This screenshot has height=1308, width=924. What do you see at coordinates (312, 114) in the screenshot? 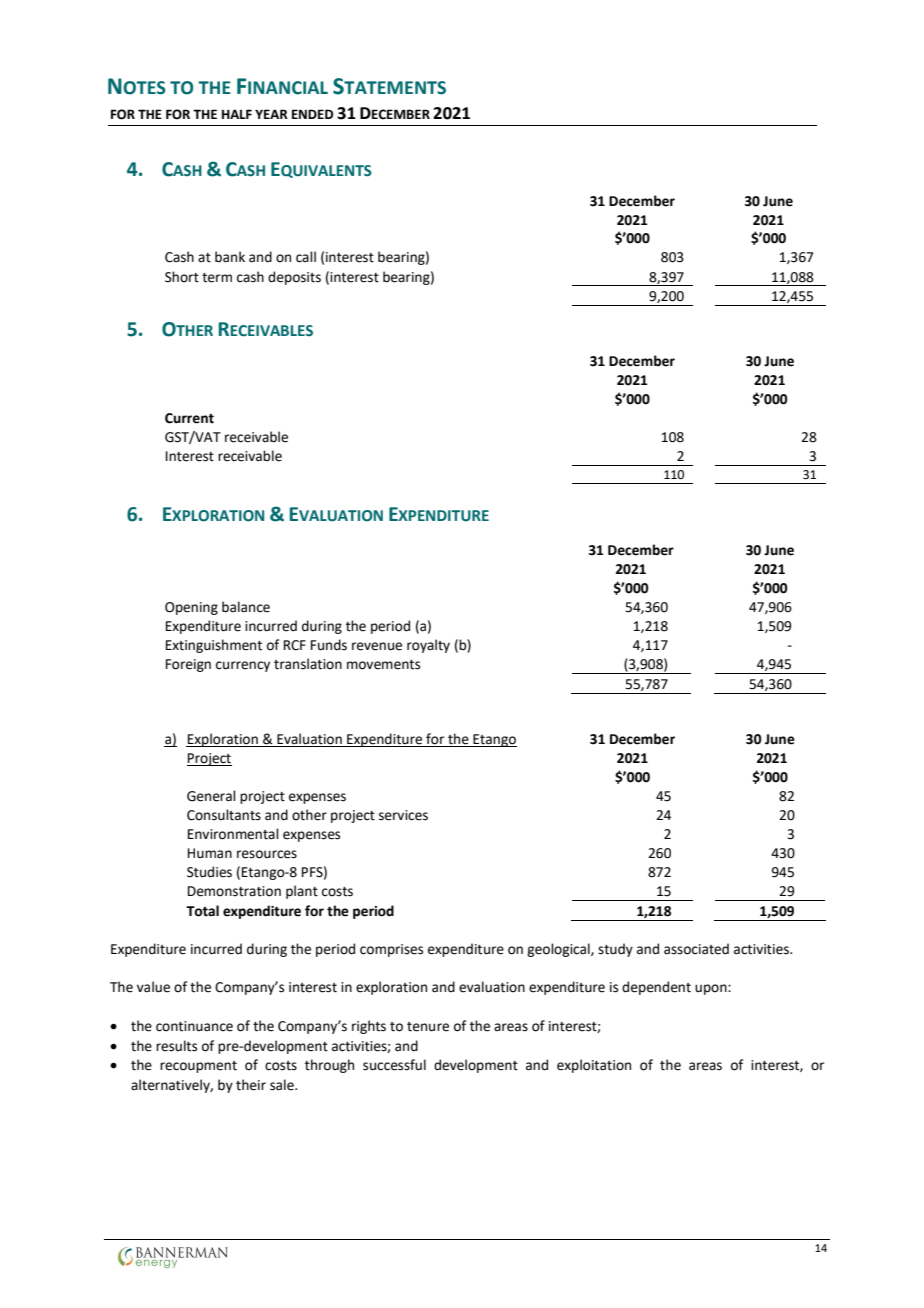
I see `ENDED` at bounding box center [312, 114].
